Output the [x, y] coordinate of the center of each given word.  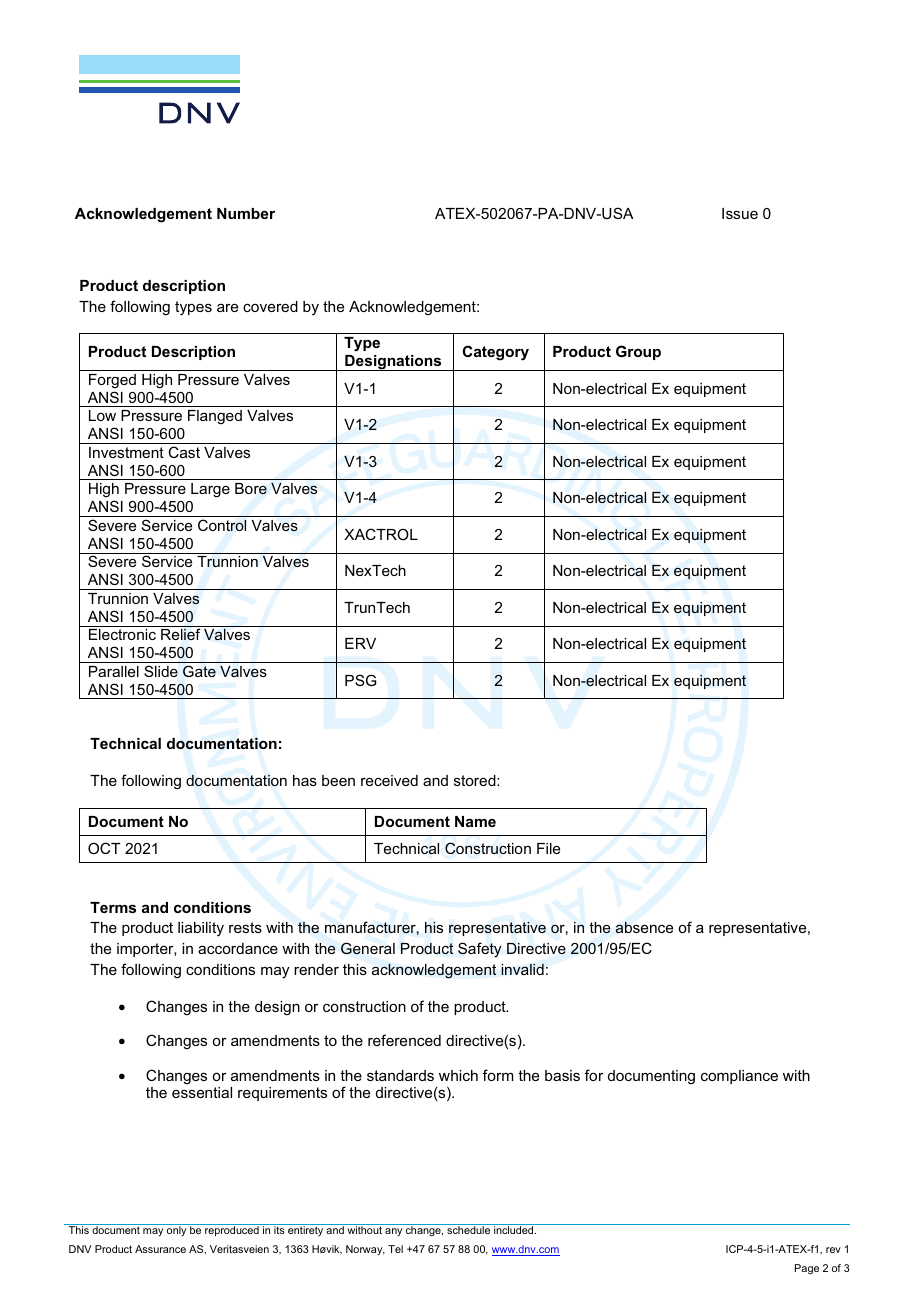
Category [495, 353]
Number [246, 213]
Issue [740, 213]
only [176, 1231]
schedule [468, 1230]
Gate [199, 671]
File [548, 848]
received [389, 780]
